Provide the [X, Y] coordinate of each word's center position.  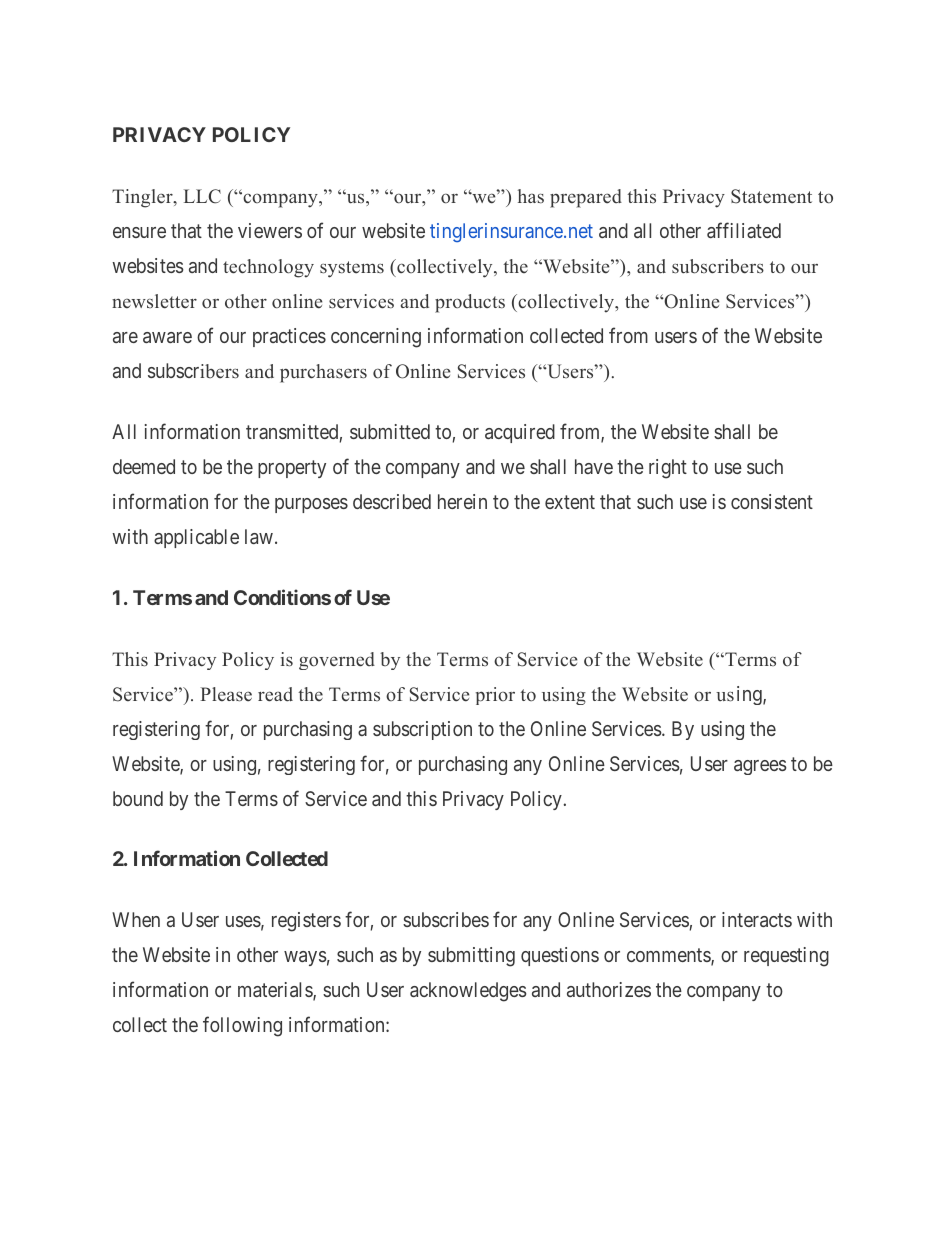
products [470, 303]
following [242, 1026]
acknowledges [468, 992]
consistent [772, 501]
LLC [202, 196]
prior [495, 696]
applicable [196, 538]
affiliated [744, 230]
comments [669, 956]
